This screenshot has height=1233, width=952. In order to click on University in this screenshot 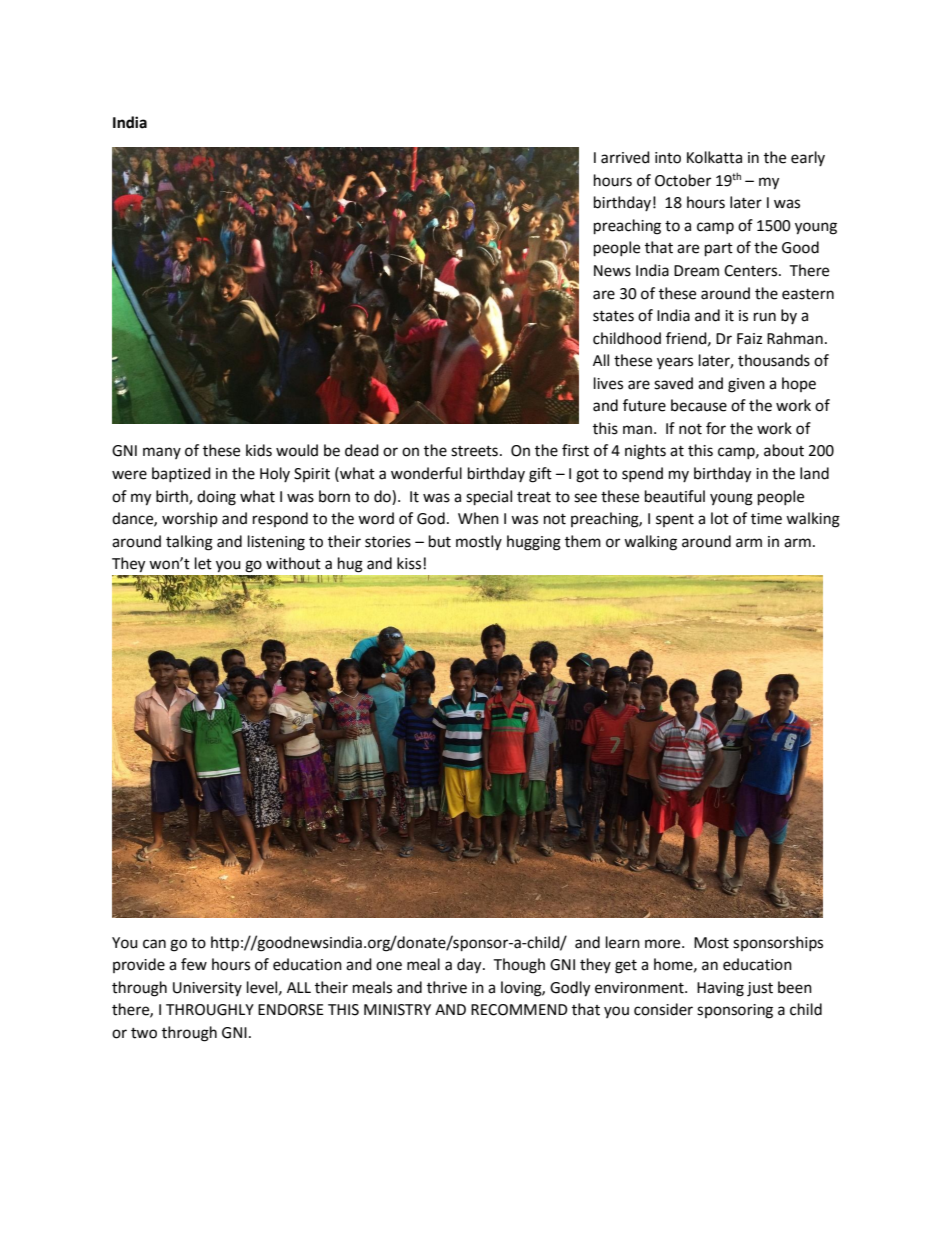, I will do `click(207, 989)`.
